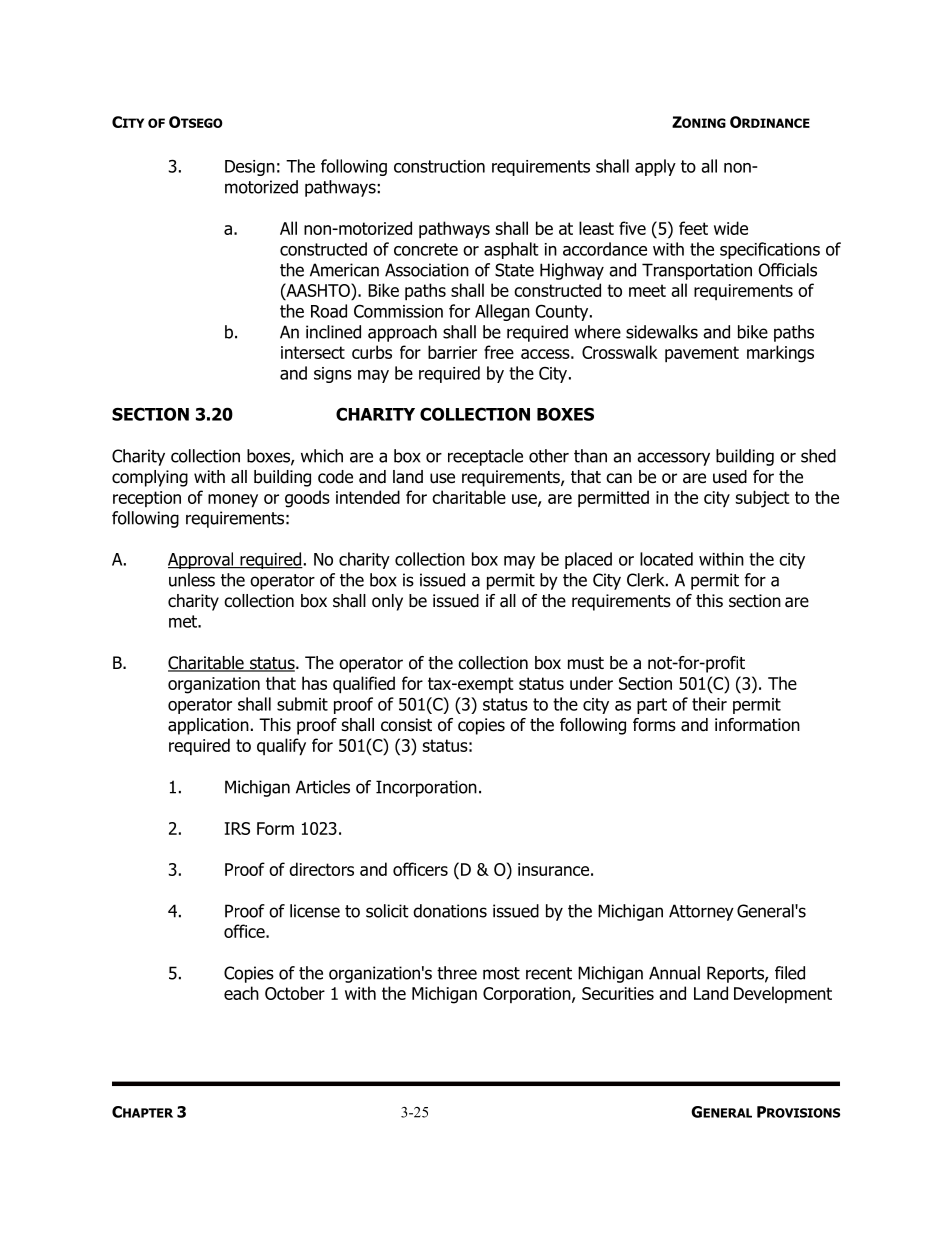  I want to click on Design, so click(250, 168).
